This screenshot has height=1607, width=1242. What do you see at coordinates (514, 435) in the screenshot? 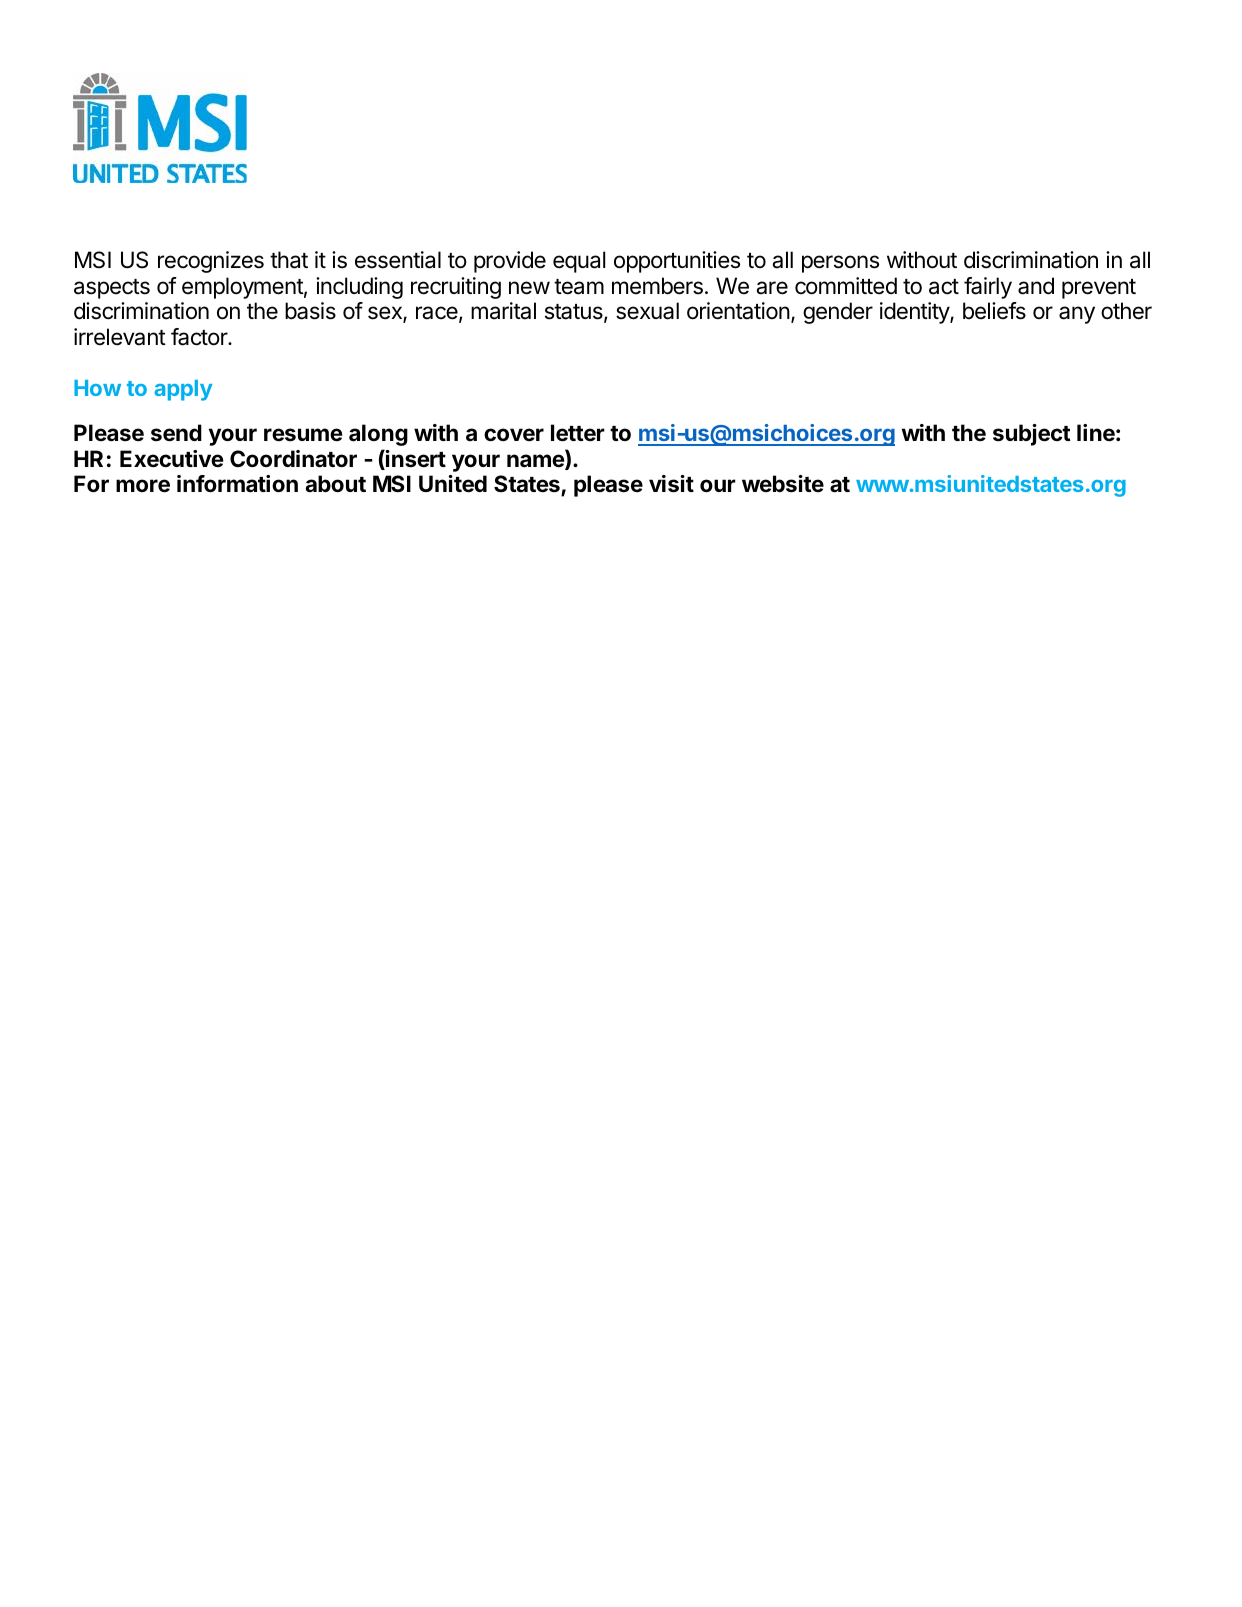
I see `cover` at bounding box center [514, 435].
